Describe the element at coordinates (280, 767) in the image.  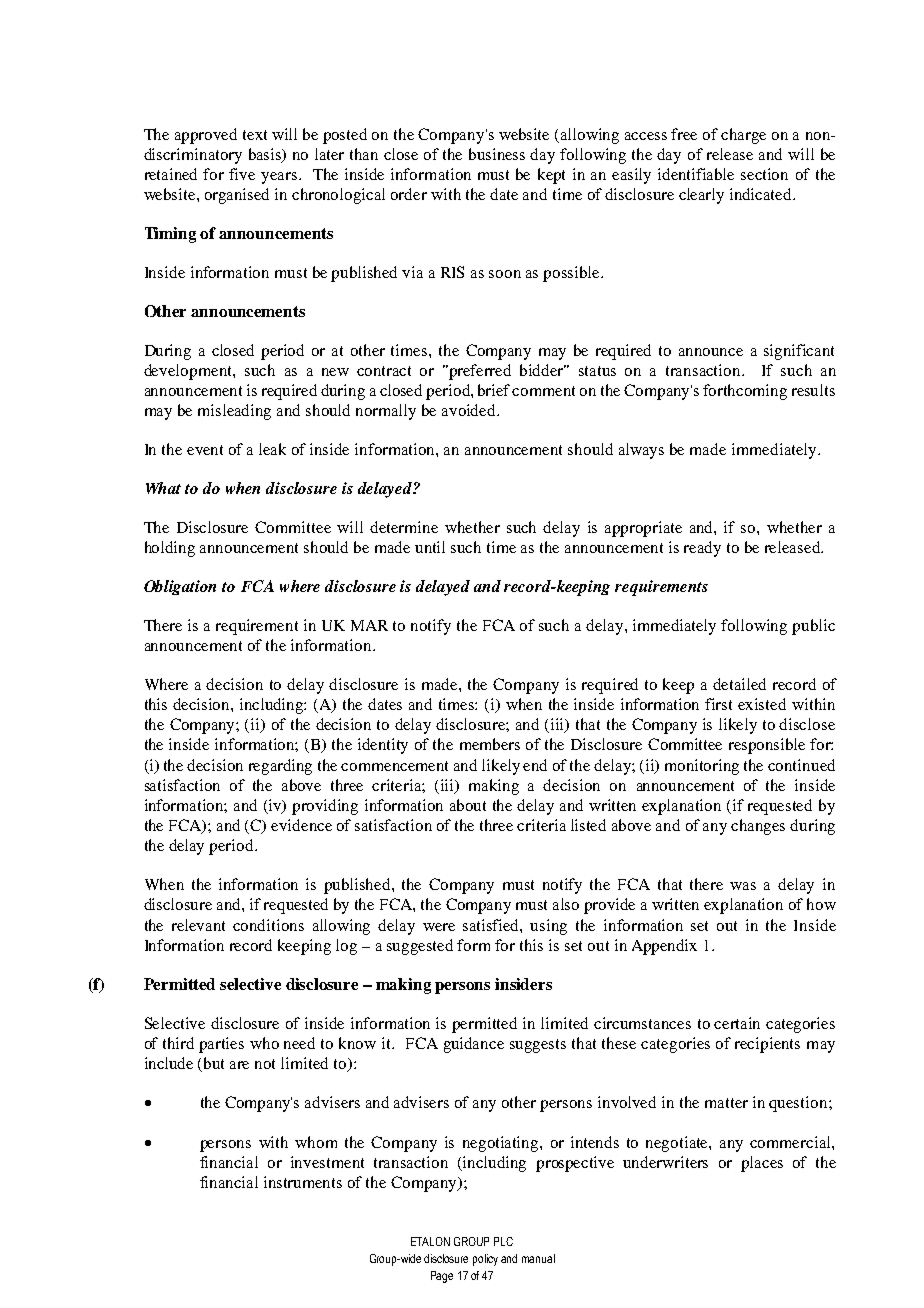
I see `regarding` at that location.
